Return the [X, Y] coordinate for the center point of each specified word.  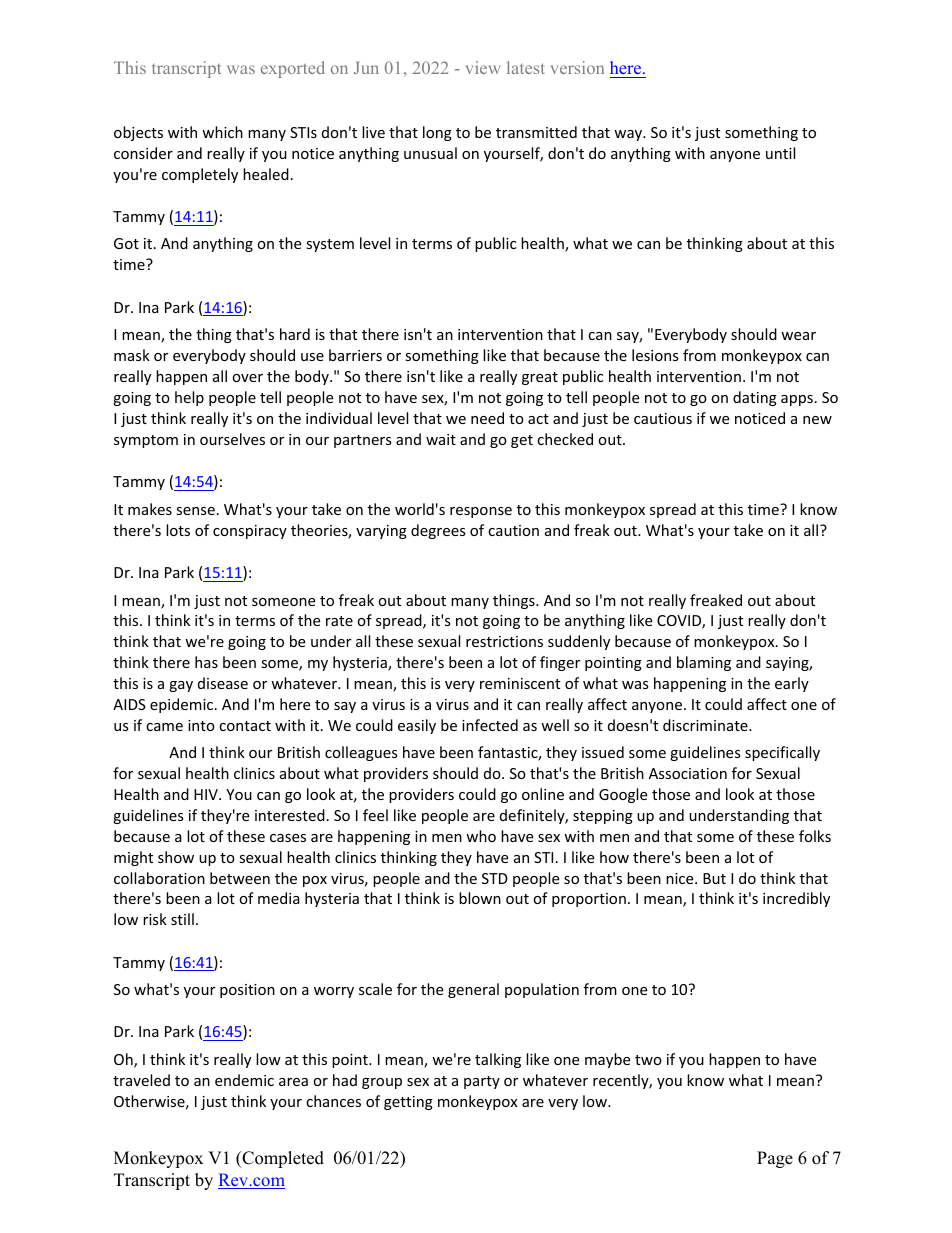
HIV [207, 794]
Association [688, 773]
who [481, 836]
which [222, 132]
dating [755, 398]
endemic [244, 1080]
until [780, 153]
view [483, 67]
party [482, 1082]
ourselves [232, 439]
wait [441, 439]
